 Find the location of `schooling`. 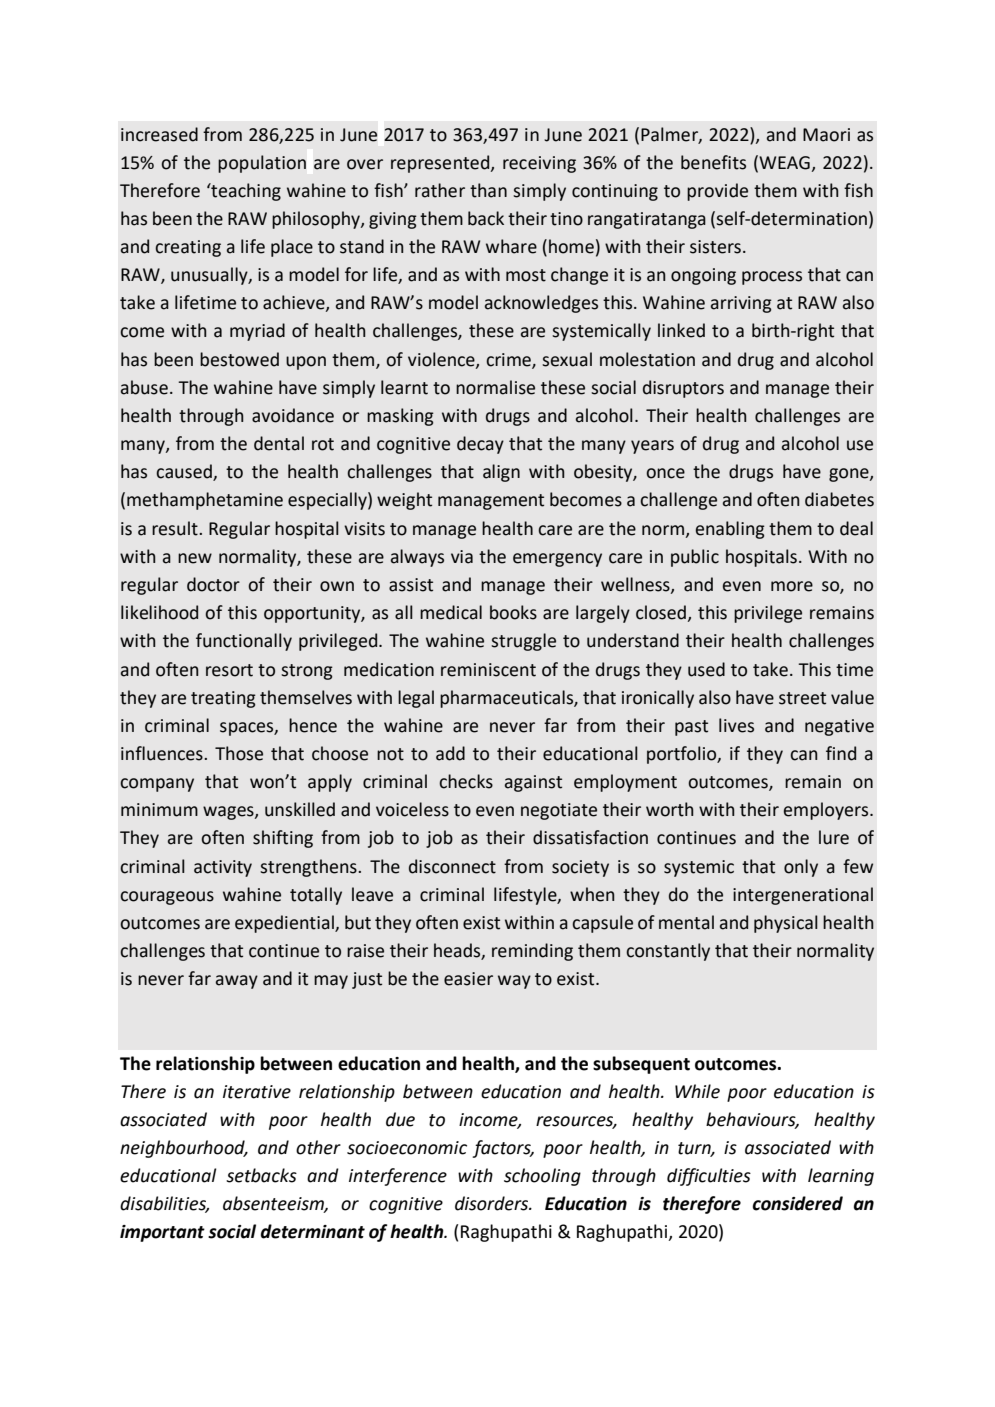

schooling is located at coordinates (542, 1177).
